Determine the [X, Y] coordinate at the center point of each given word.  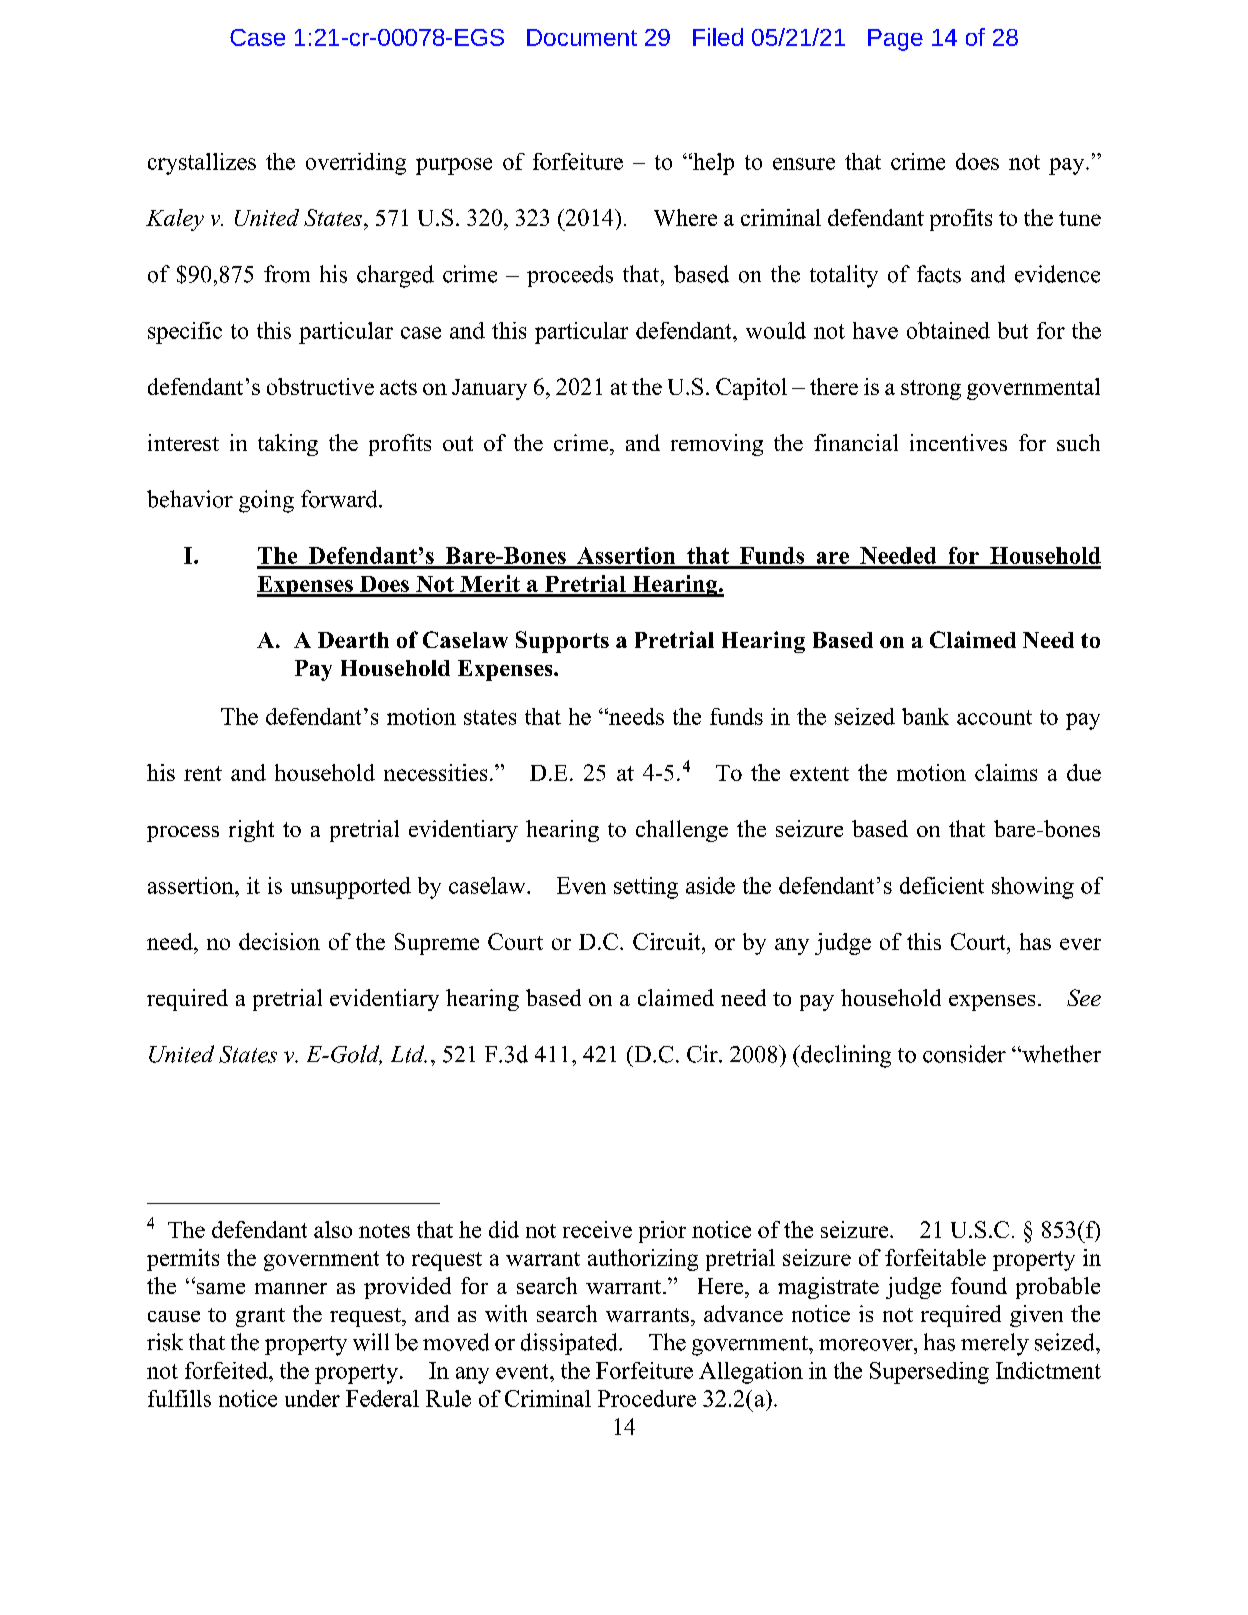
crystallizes [202, 164]
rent [203, 773]
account [994, 717]
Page [895, 40]
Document [582, 37]
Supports [562, 642]
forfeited [227, 1370]
